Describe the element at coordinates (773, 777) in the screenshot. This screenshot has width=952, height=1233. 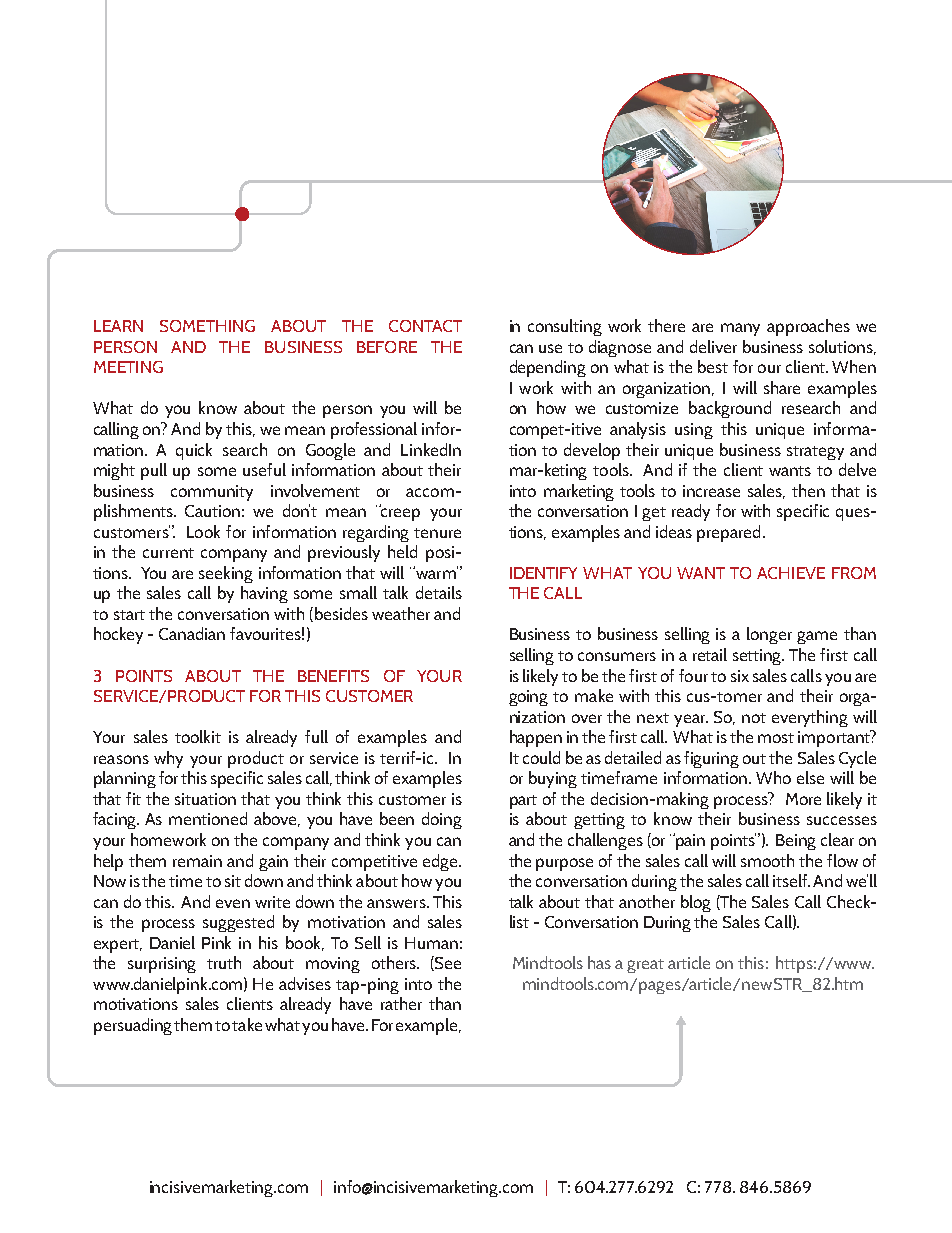
I see `Who` at that location.
